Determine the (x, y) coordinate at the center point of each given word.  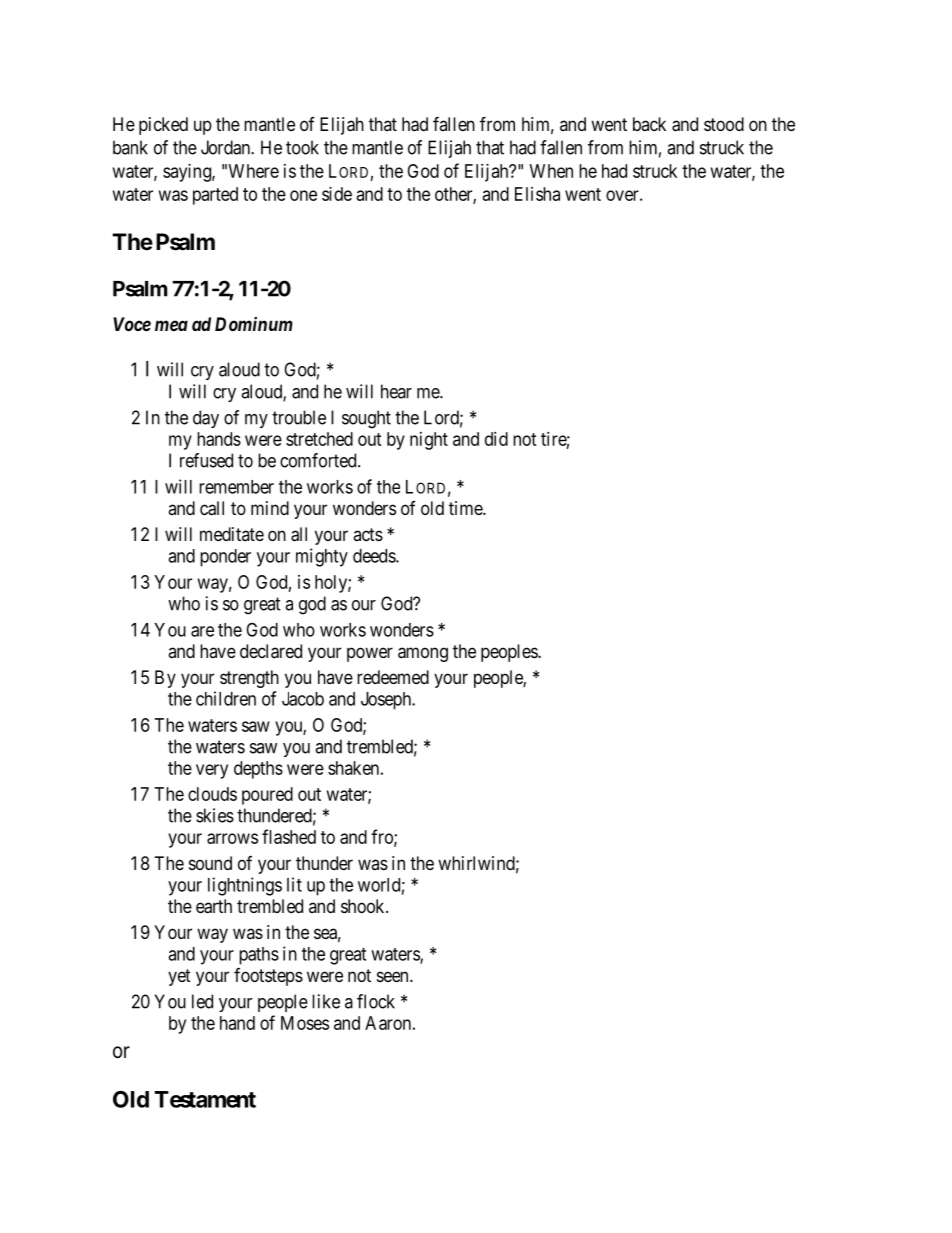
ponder (225, 558)
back (649, 124)
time (466, 508)
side (337, 194)
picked (163, 126)
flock (376, 1001)
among (423, 654)
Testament (205, 1099)
